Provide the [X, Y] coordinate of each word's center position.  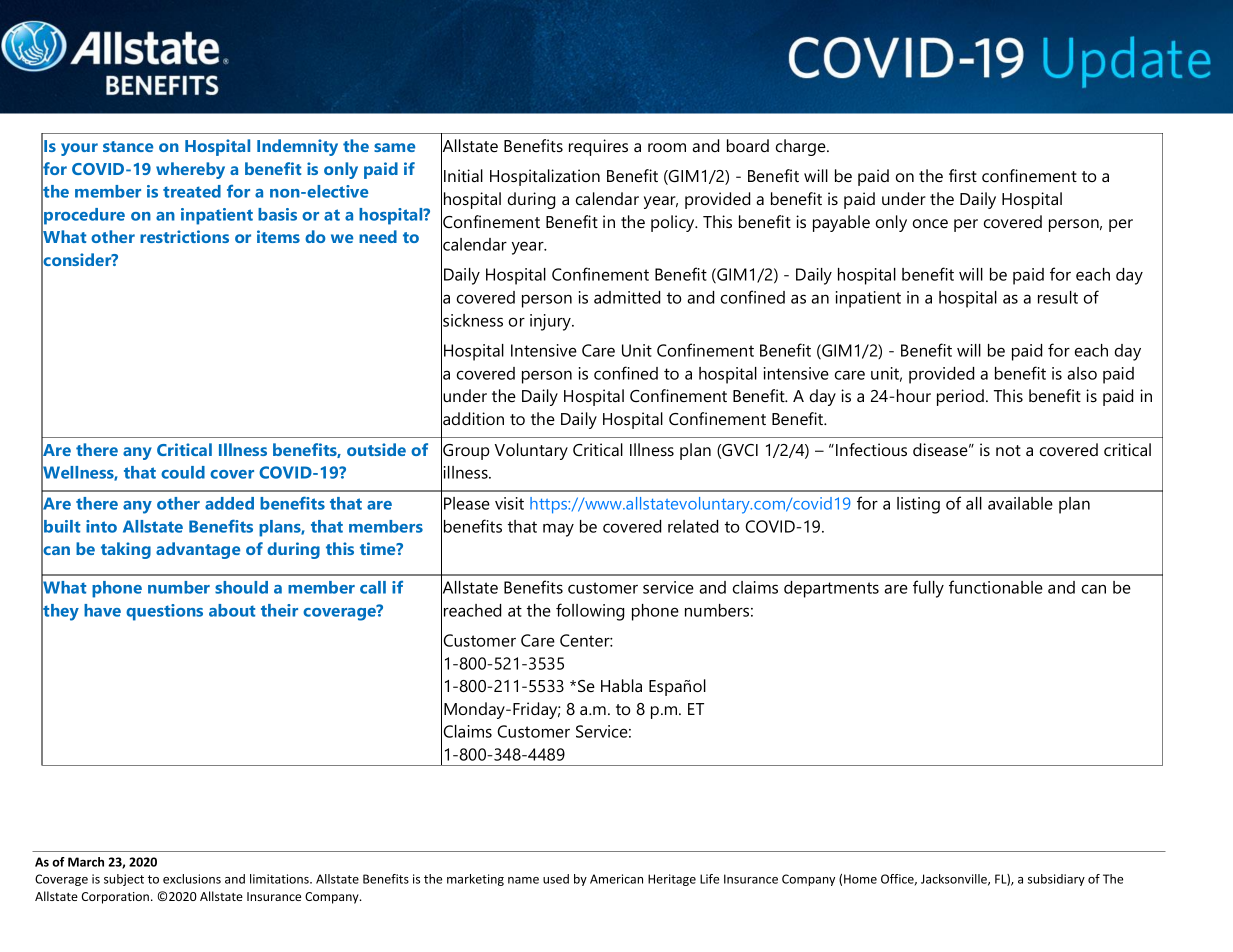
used [556, 879]
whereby [190, 170]
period [960, 397]
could [183, 472]
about [232, 610]
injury [551, 322]
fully [928, 589]
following [590, 612]
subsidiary [1056, 880]
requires [598, 147]
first [963, 175]
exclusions [192, 879]
